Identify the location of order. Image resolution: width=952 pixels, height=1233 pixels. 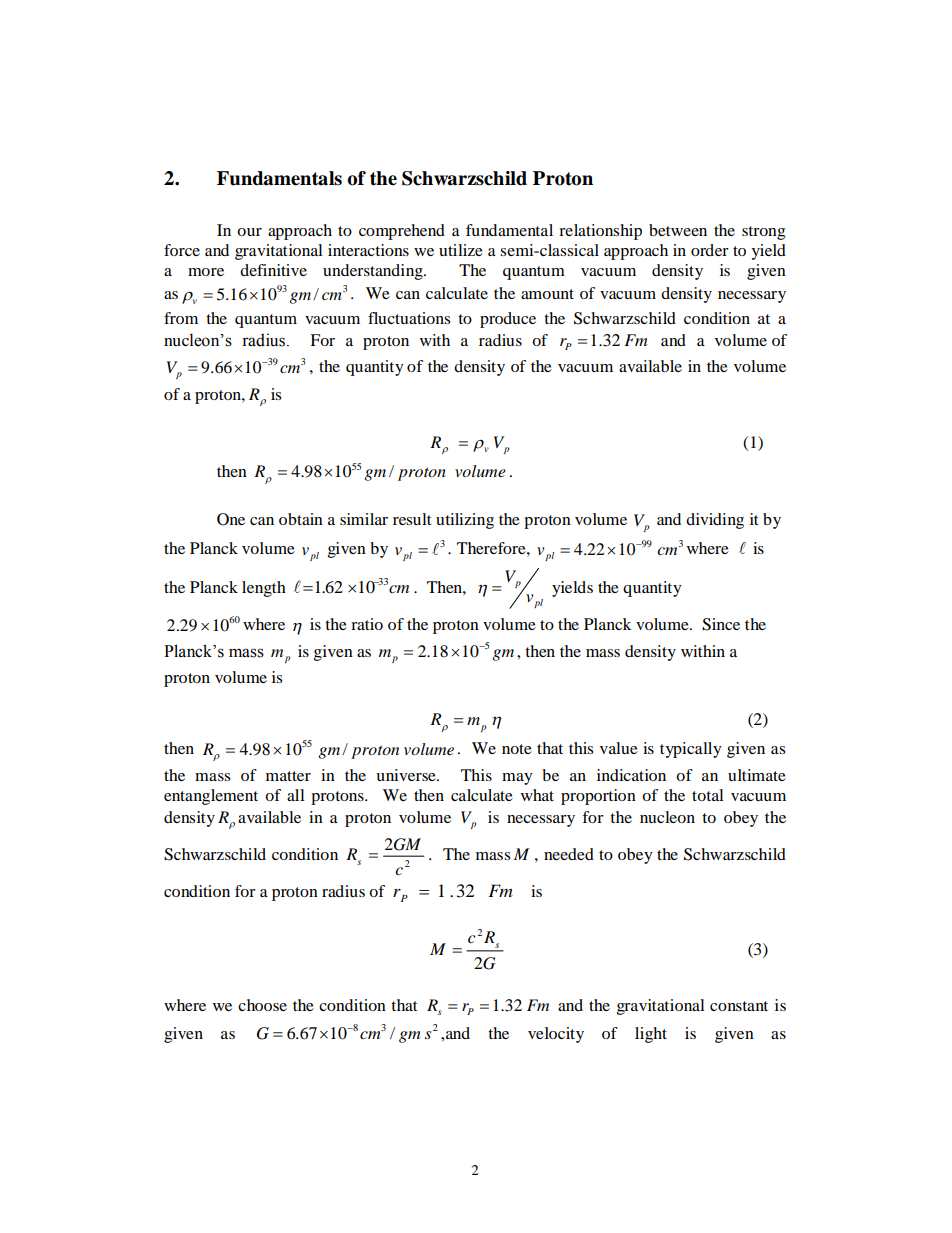
(710, 250).
